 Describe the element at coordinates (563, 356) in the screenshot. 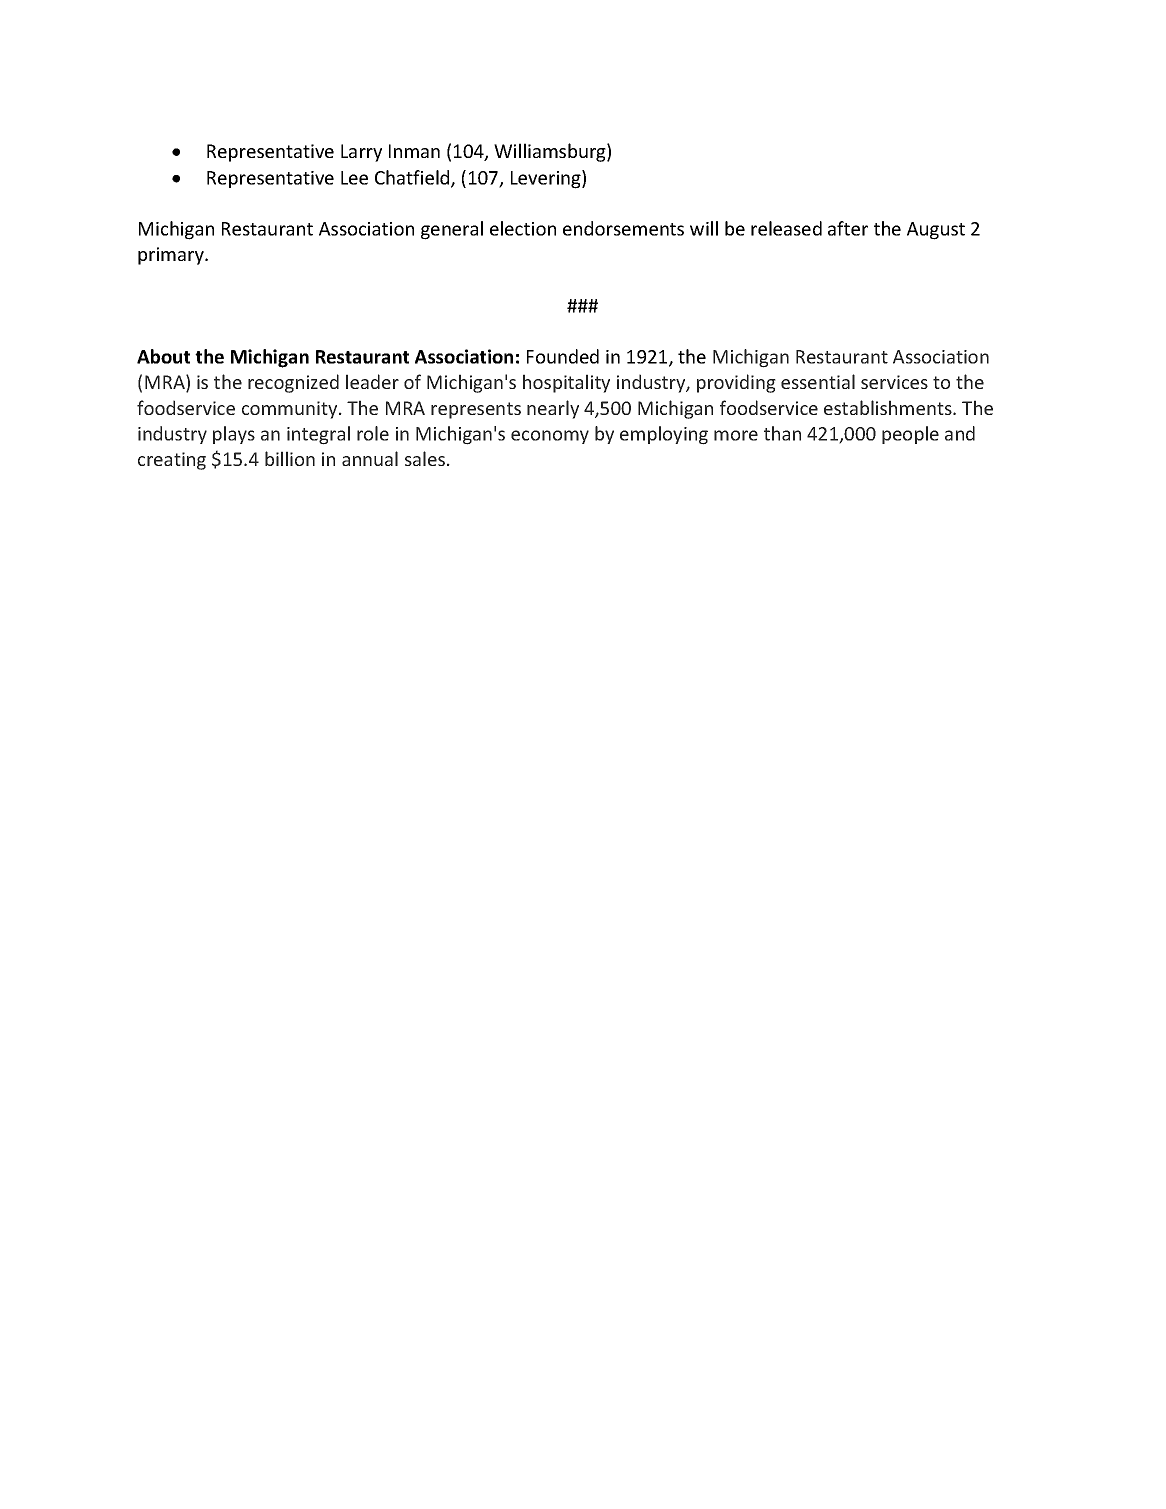

I see `Founded` at that location.
